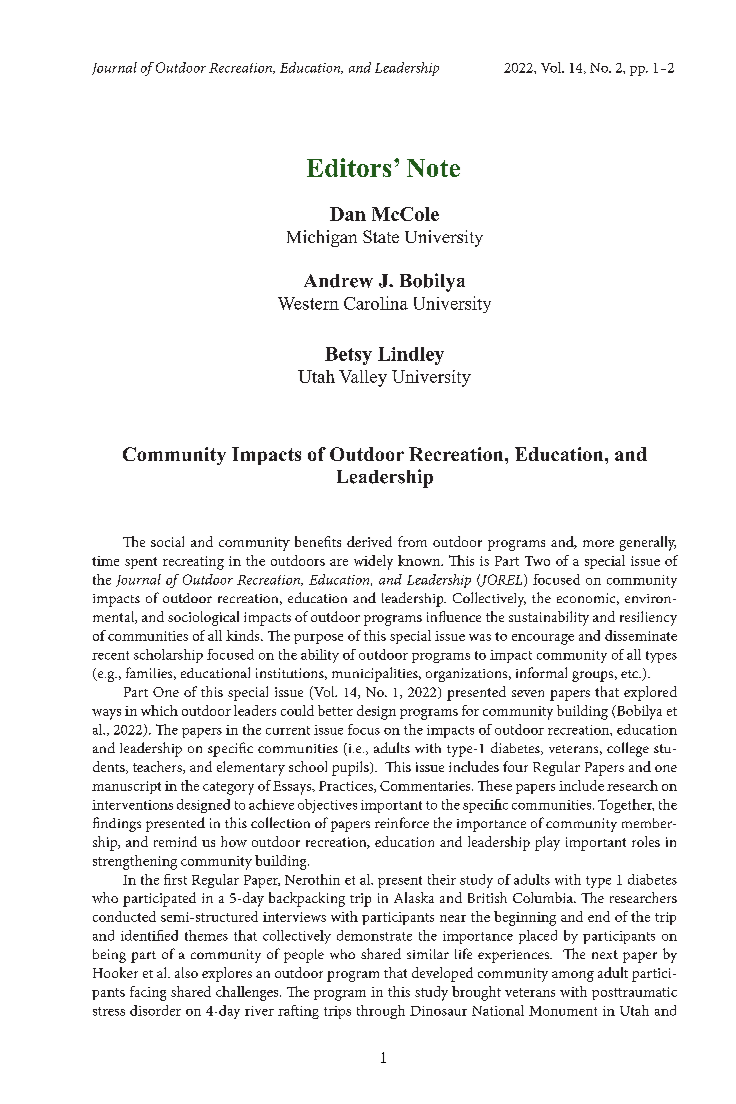  Describe the element at coordinates (348, 214) in the document. I see `Dan` at that location.
